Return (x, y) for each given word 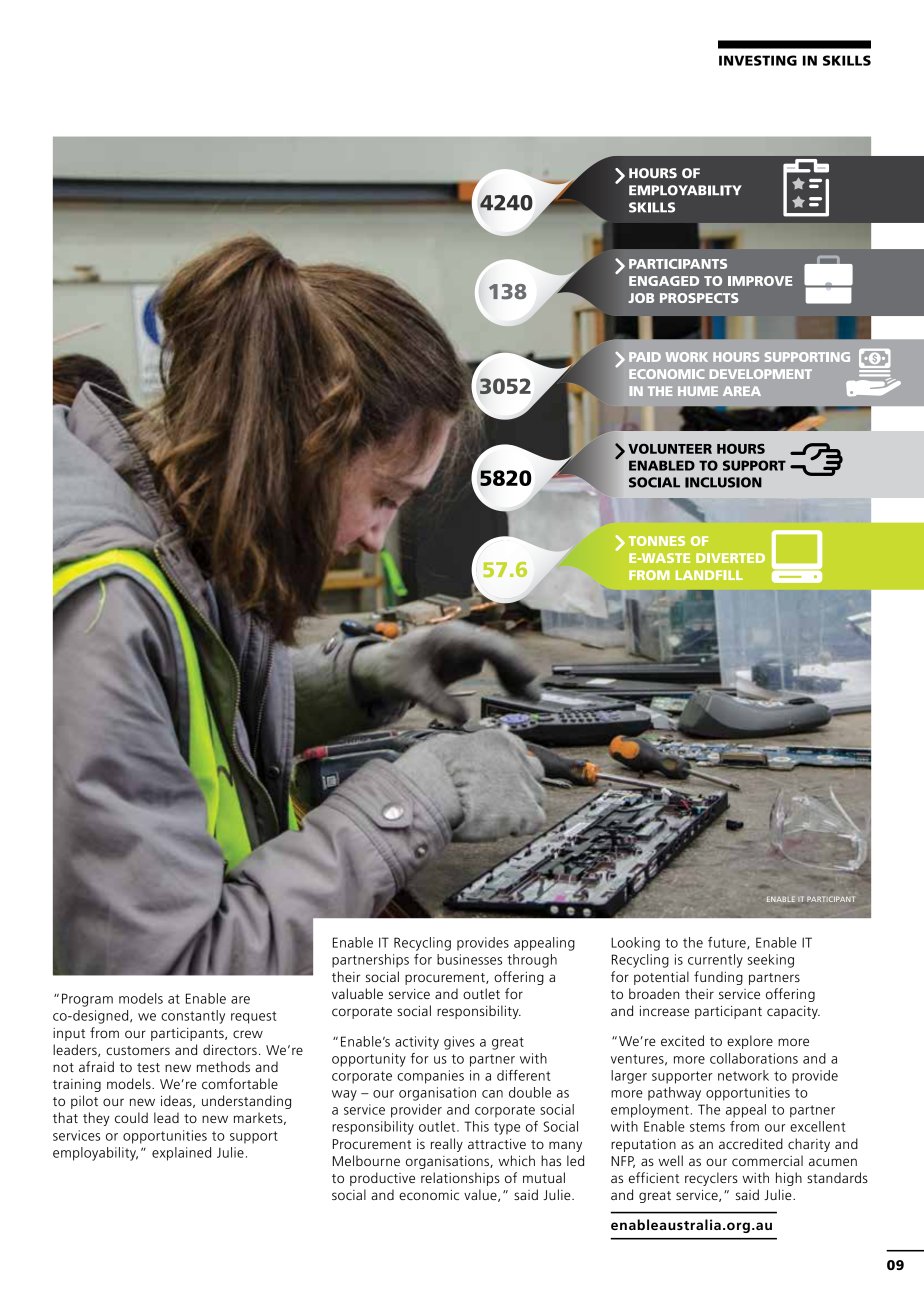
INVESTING (758, 60)
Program (87, 1000)
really (447, 1145)
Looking (635, 944)
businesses (469, 959)
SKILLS (847, 60)
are (240, 1000)
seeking (771, 961)
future (728, 943)
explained (181, 1154)
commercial (767, 1160)
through (532, 961)
